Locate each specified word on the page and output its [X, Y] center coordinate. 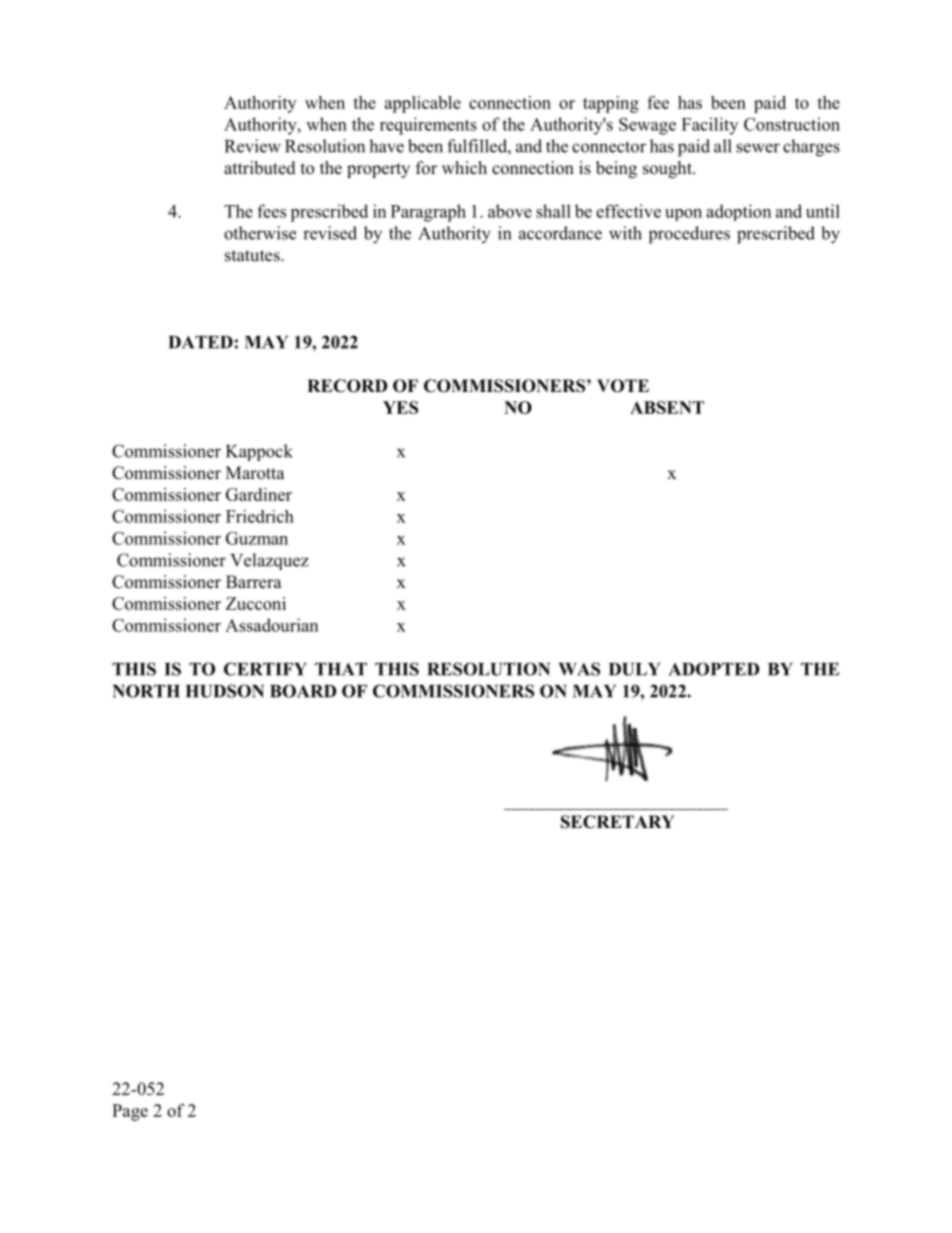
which [464, 168]
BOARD [303, 691]
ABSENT [667, 407]
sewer [758, 148]
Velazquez [269, 561]
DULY [635, 669]
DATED [201, 342]
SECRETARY [618, 822]
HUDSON [225, 691]
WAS [579, 669]
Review [253, 146]
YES [400, 407]
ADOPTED [714, 669]
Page [130, 1112]
